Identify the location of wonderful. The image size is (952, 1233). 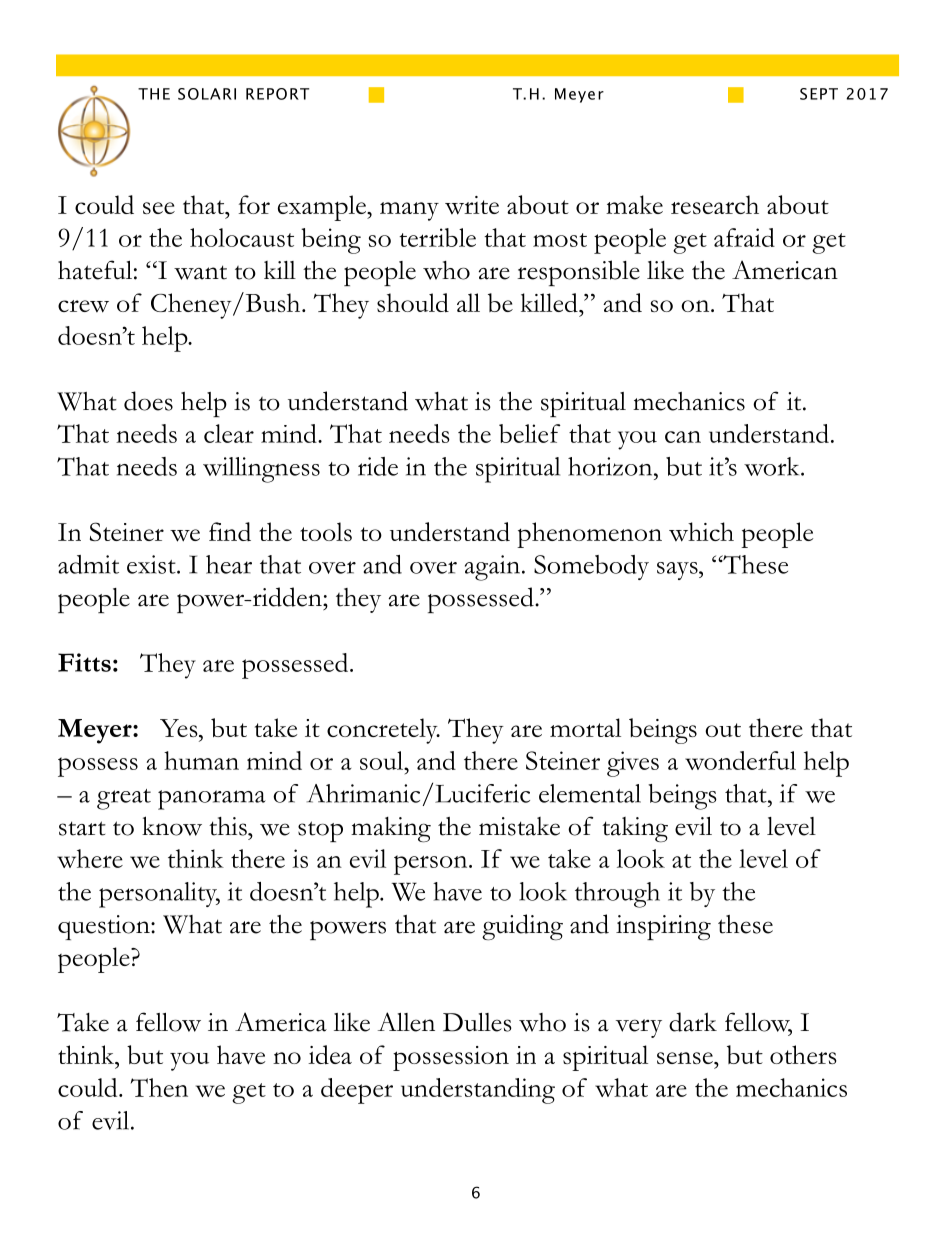
(740, 760).
